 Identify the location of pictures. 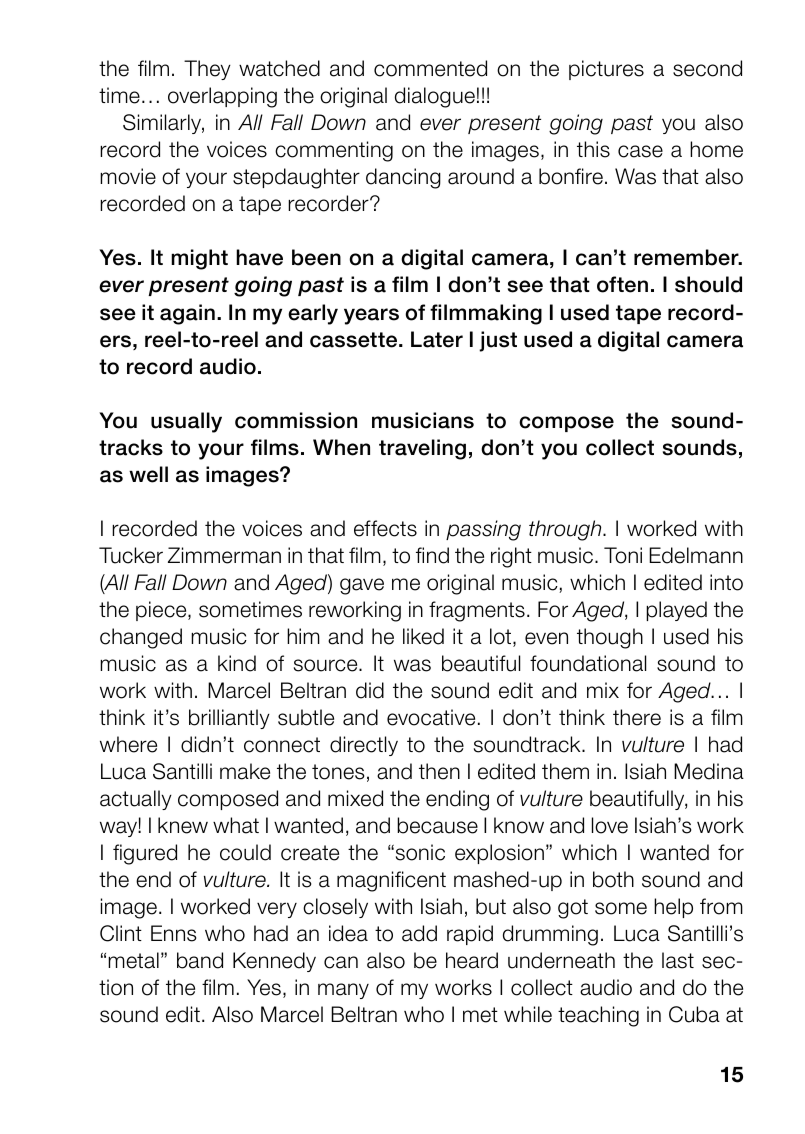
(606, 70).
